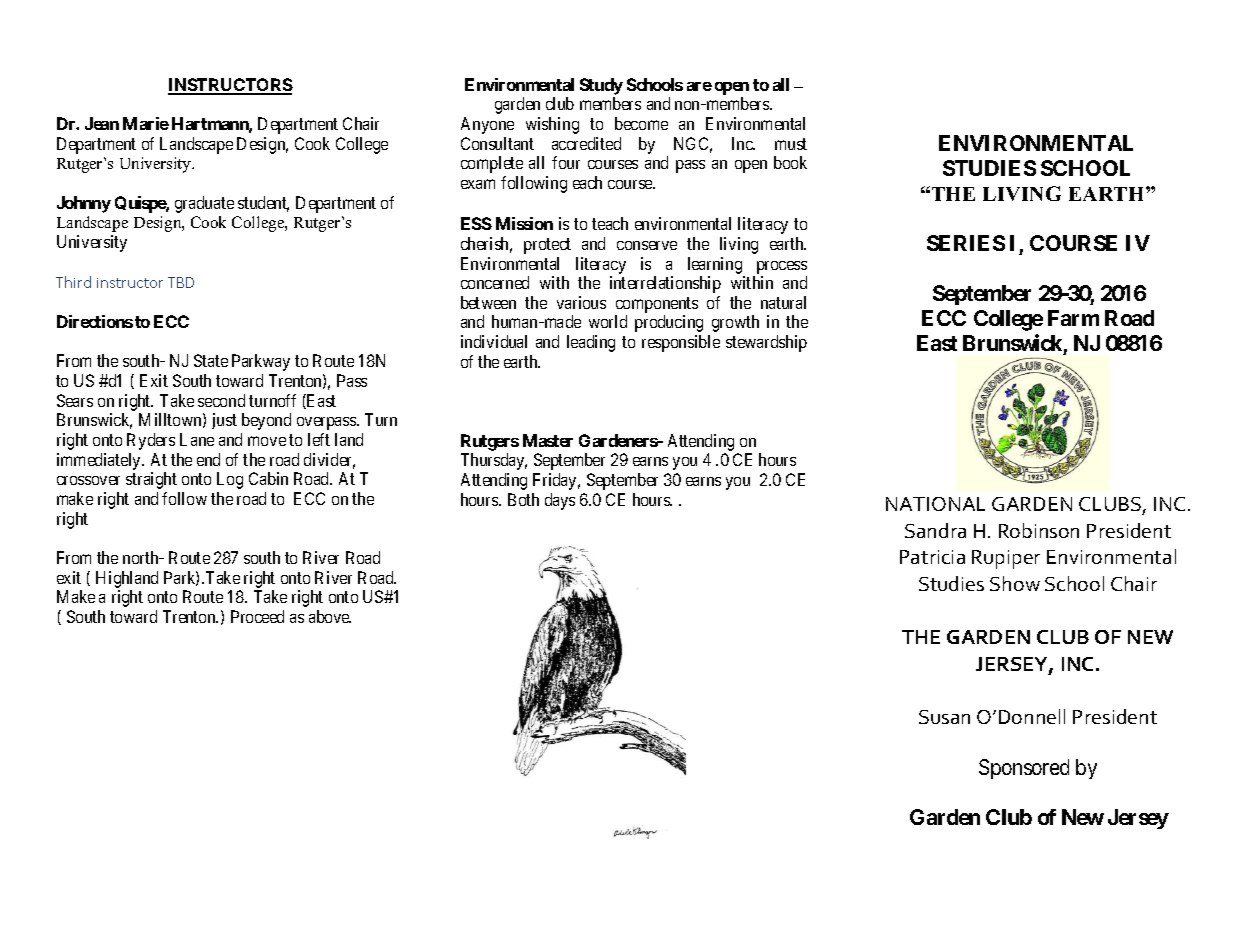  I want to click on NATIONAL, so click(935, 504).
